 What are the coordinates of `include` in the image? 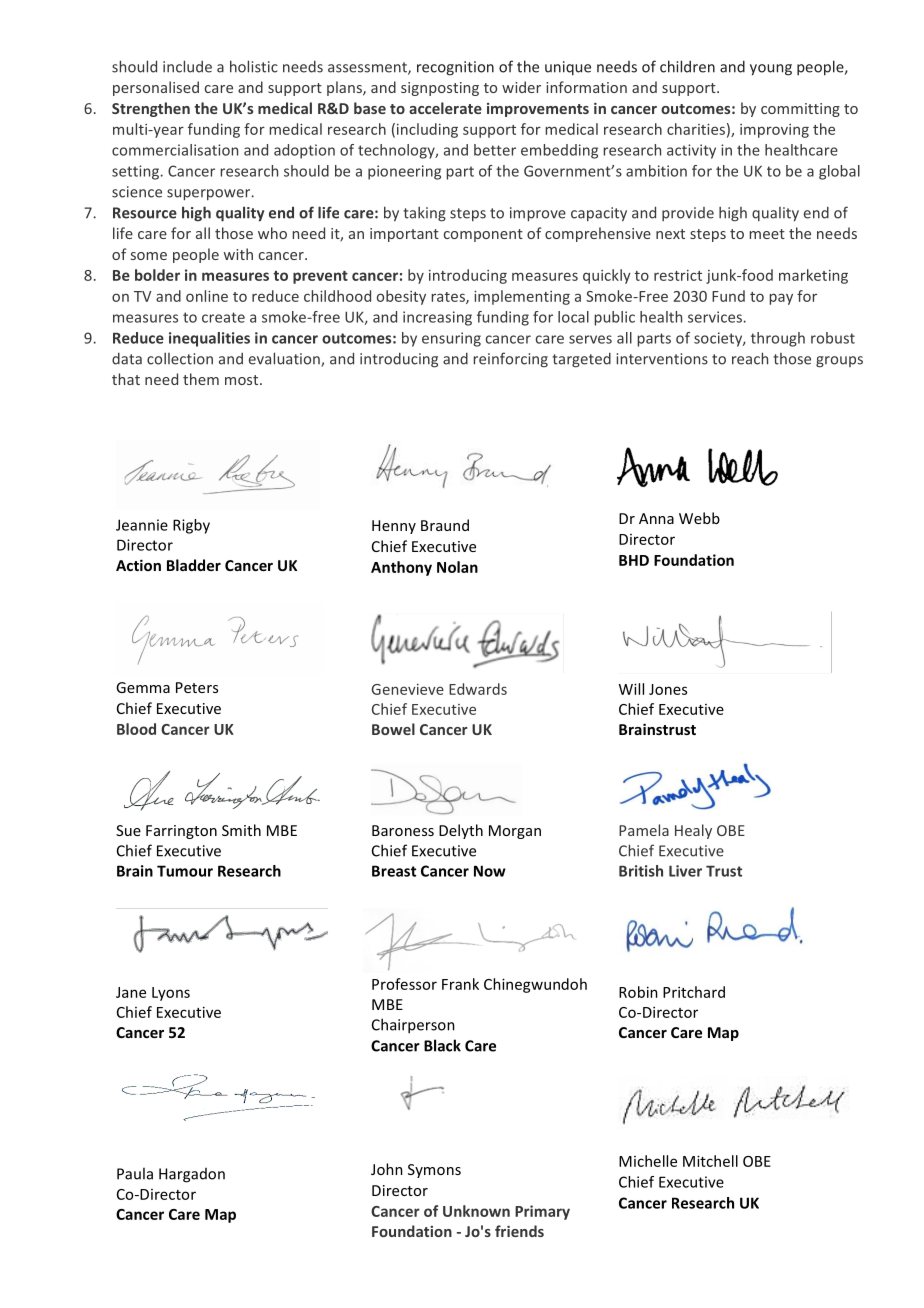 It's located at (187, 66).
